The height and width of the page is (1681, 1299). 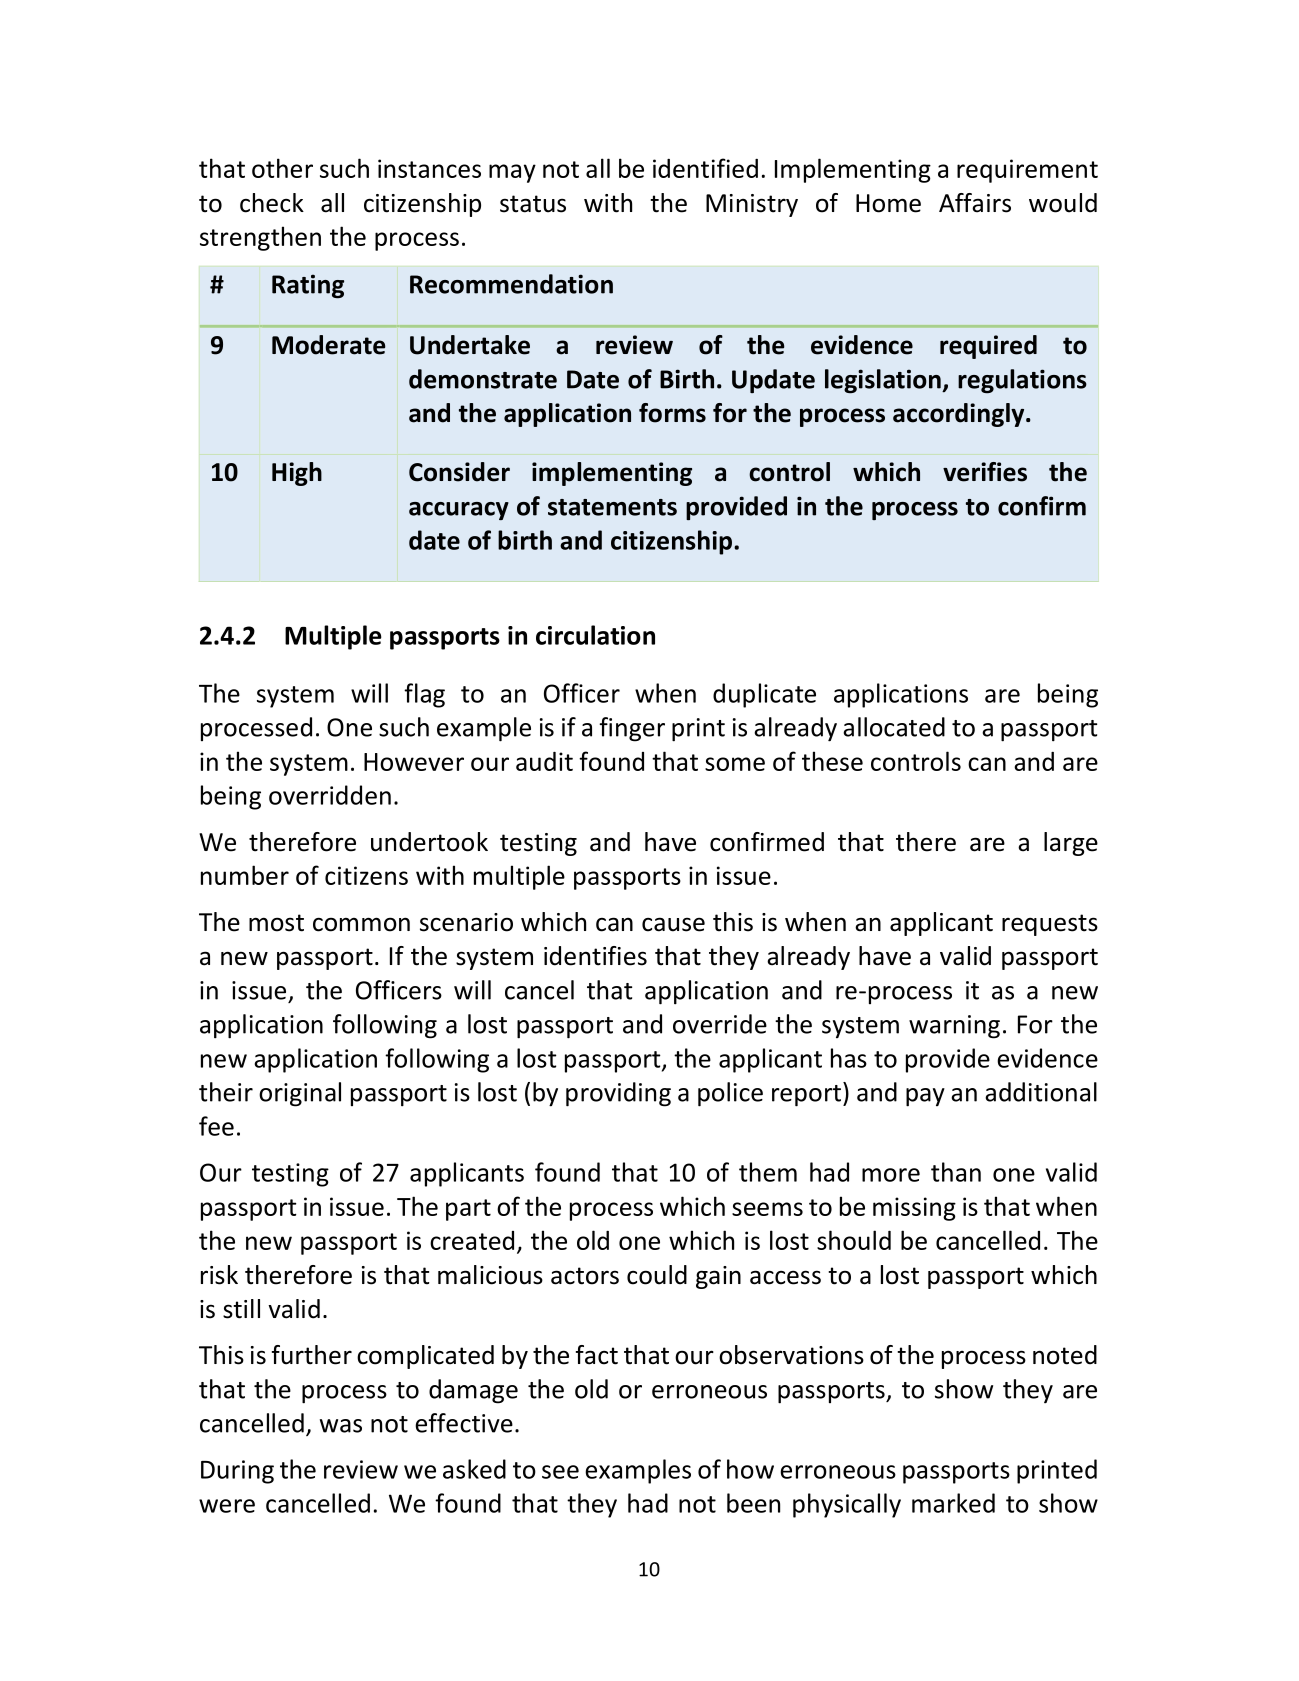 I want to click on original, so click(x=300, y=1094).
